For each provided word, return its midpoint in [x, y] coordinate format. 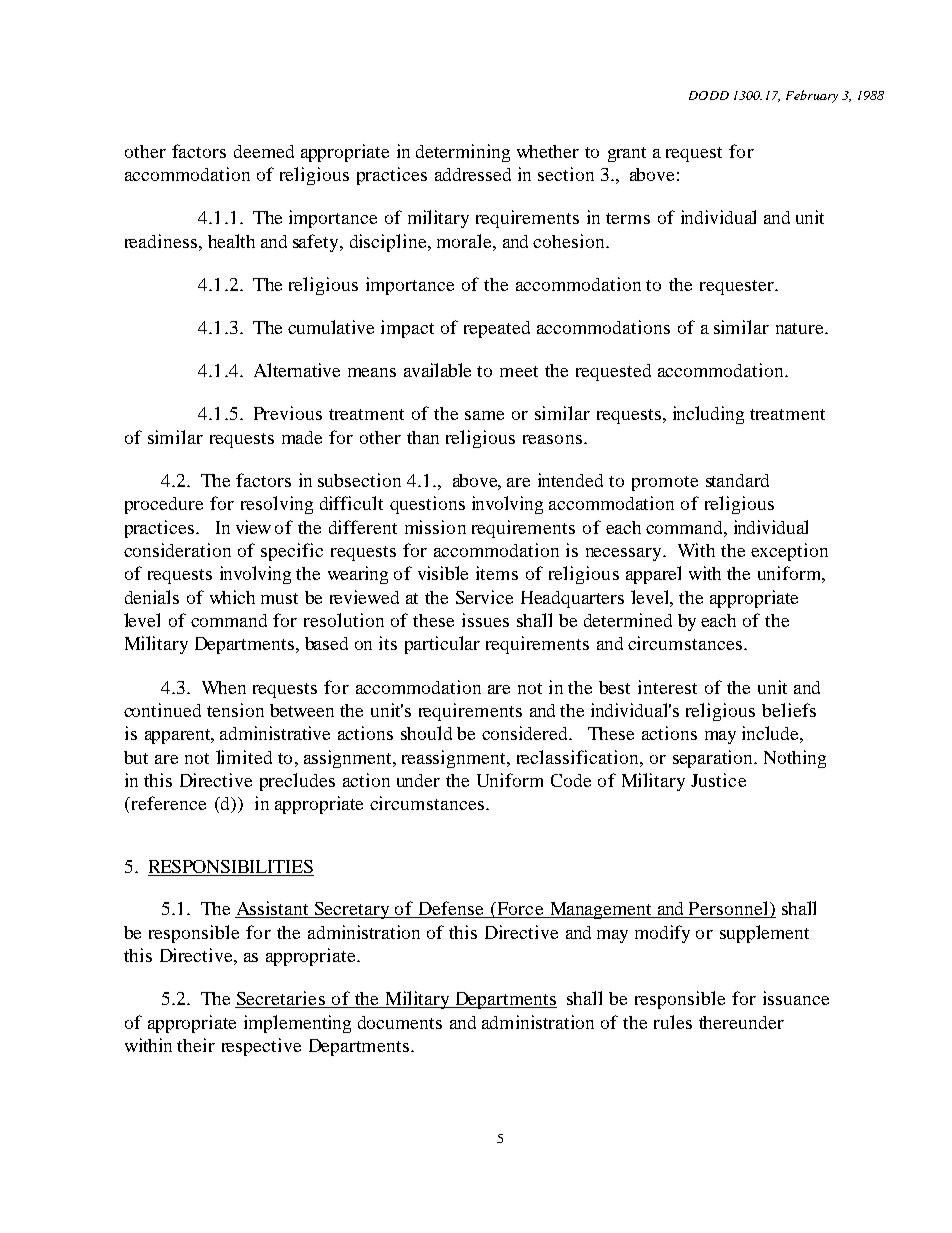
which [232, 597]
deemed [264, 151]
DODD [709, 95]
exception [789, 552]
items [497, 573]
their [196, 1045]
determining [463, 153]
